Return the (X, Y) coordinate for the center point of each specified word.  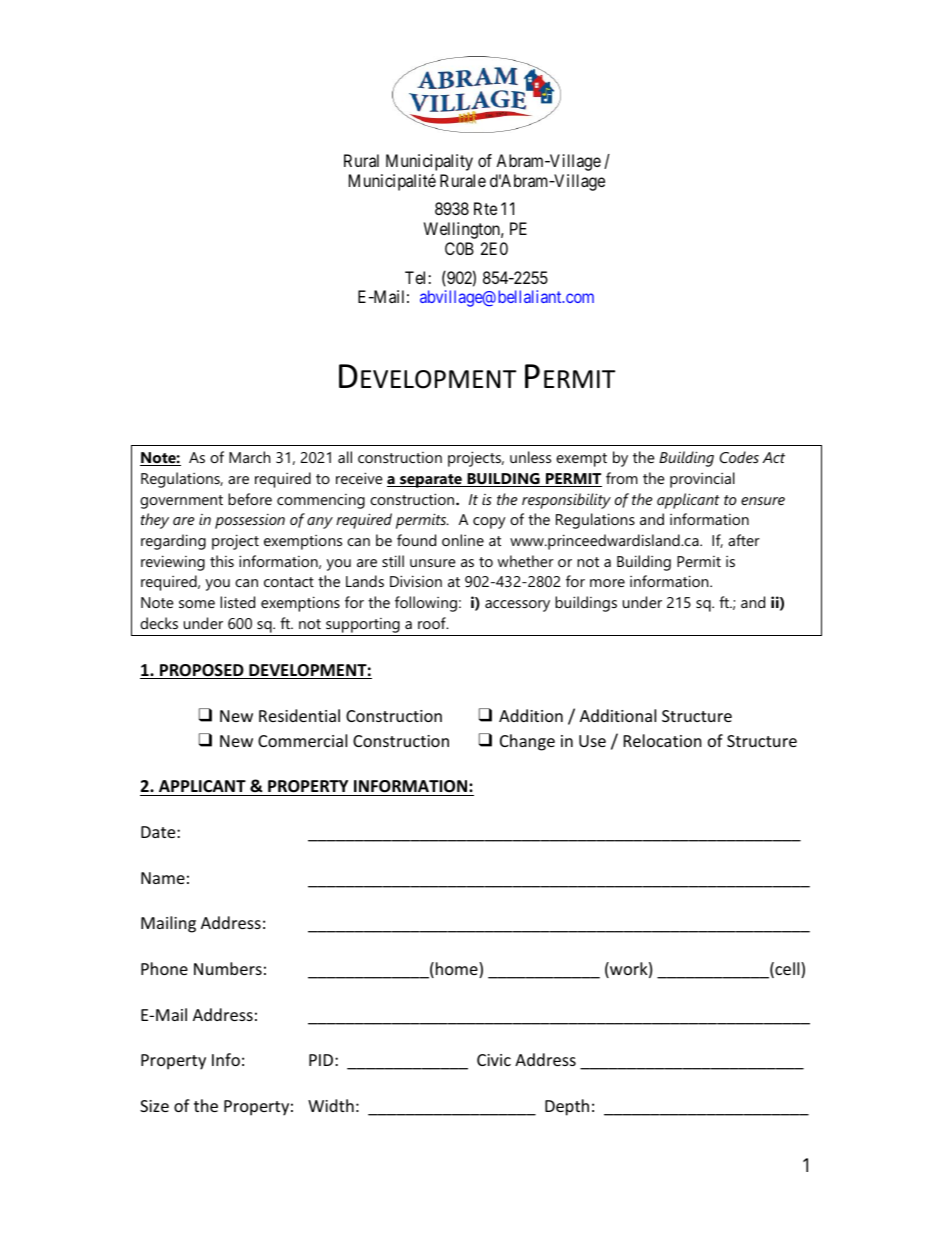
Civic (494, 1060)
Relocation (663, 740)
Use (592, 741)
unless (530, 457)
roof (433, 623)
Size (154, 1106)
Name (163, 878)
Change (527, 742)
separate (431, 481)
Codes (739, 457)
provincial (702, 480)
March (249, 457)
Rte (485, 208)
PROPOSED (202, 671)
